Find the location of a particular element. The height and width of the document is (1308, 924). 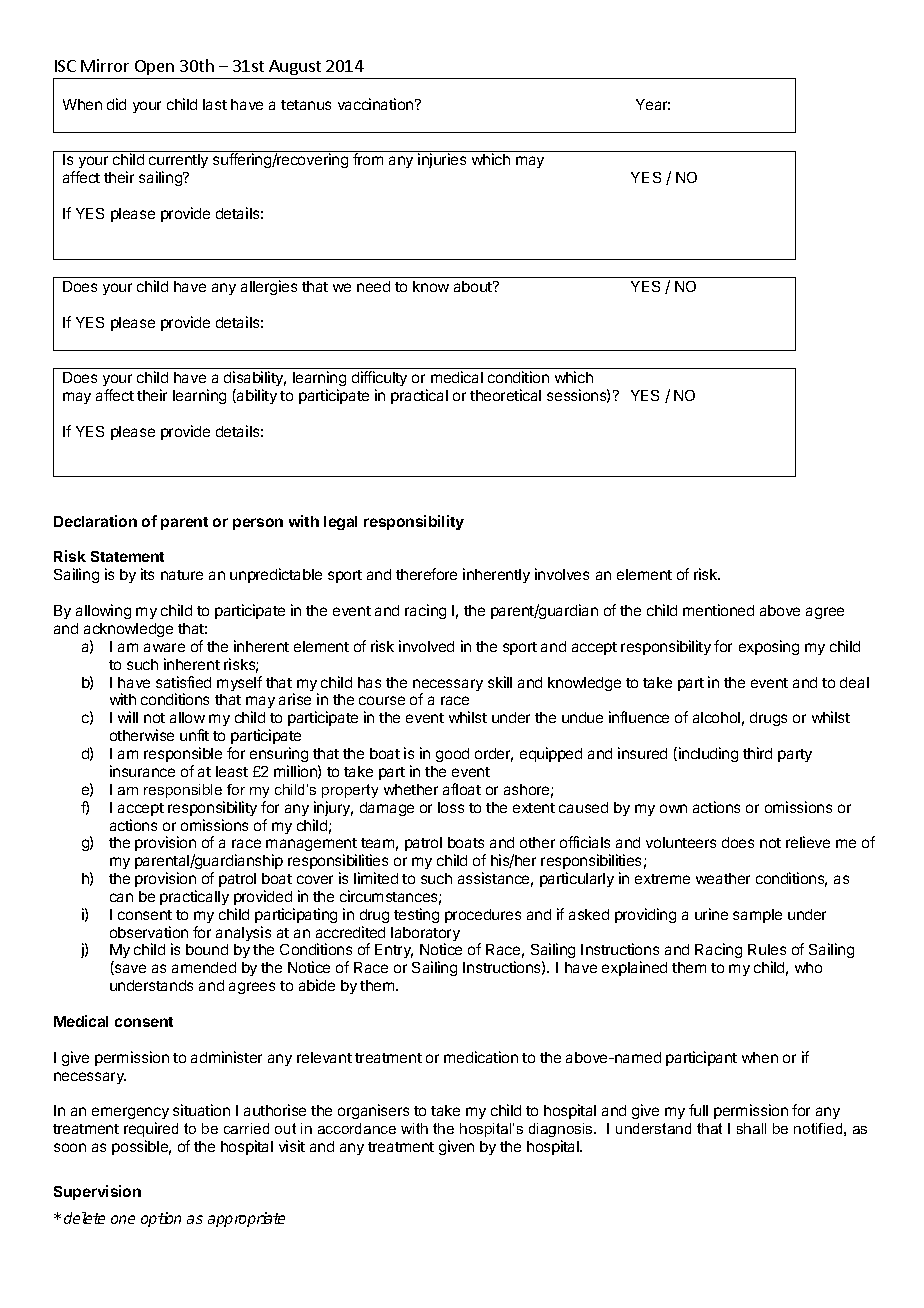

did is located at coordinates (116, 104).
